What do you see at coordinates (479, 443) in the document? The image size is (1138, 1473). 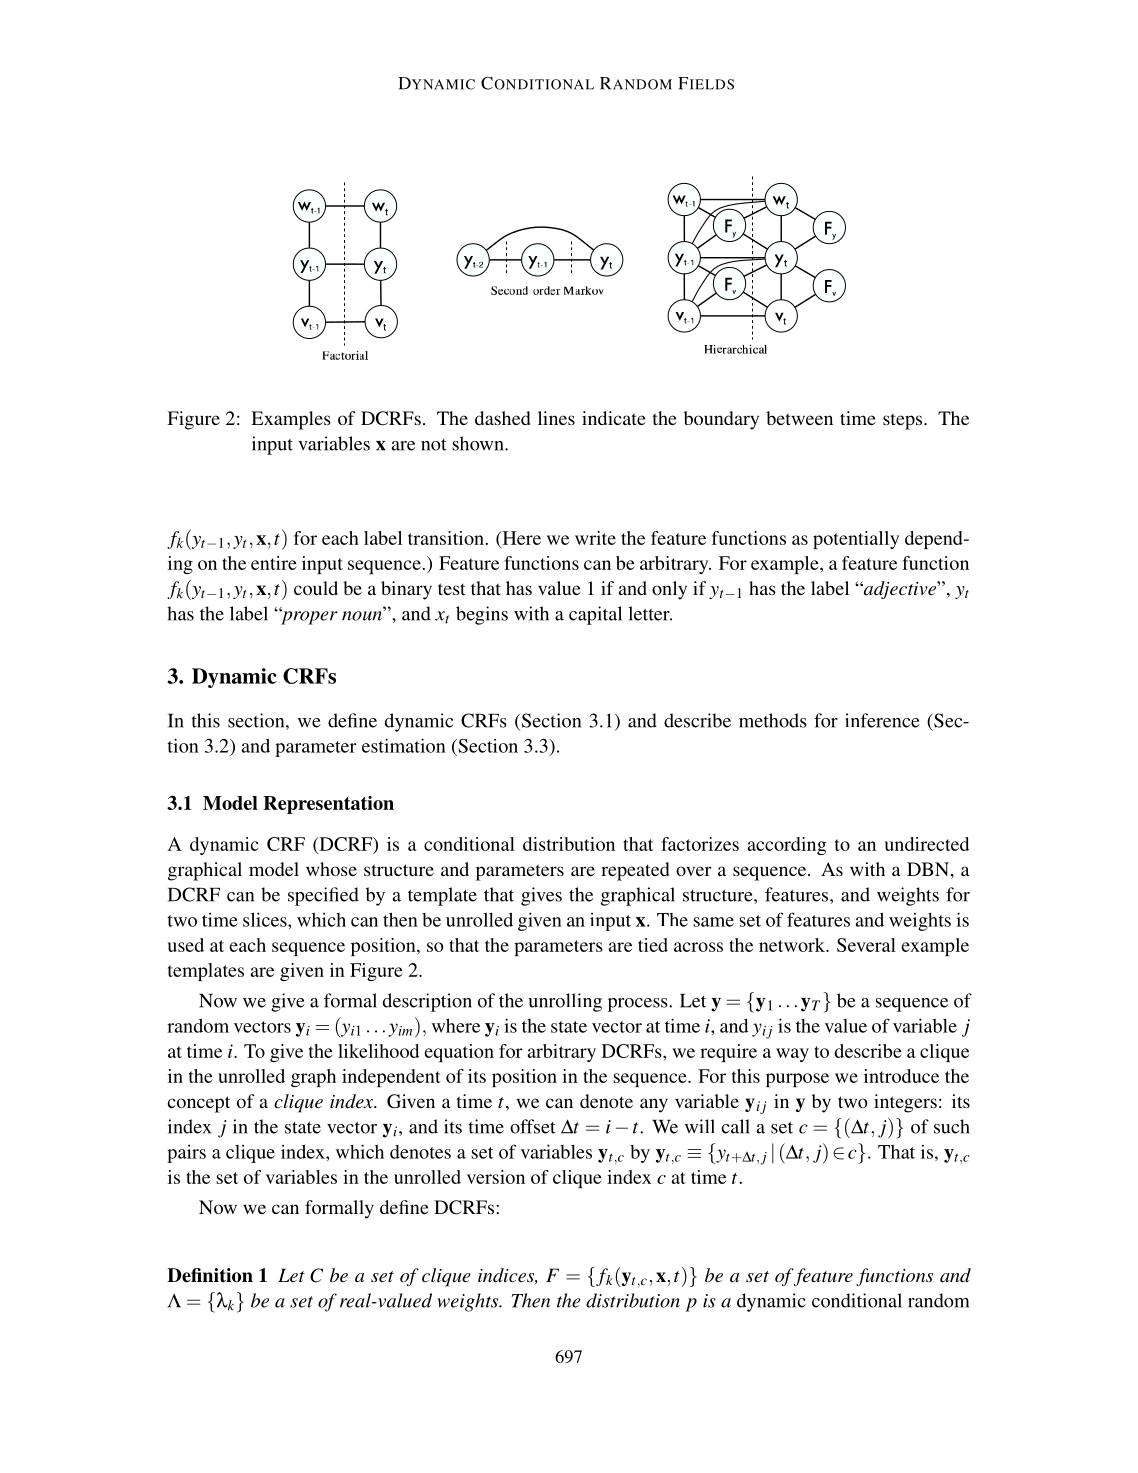 I see `shown` at bounding box center [479, 443].
